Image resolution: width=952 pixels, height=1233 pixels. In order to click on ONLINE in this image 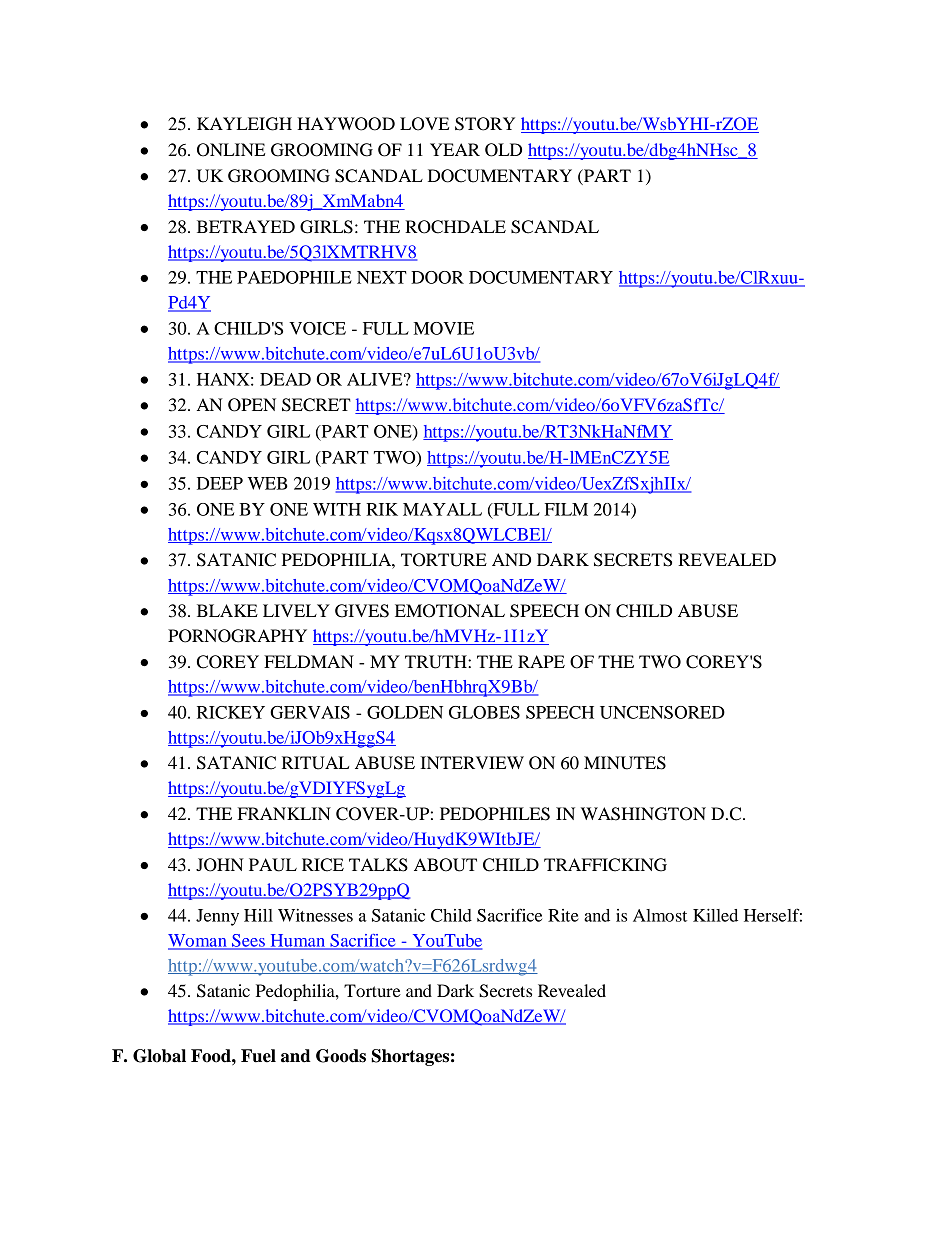, I will do `click(231, 150)`.
